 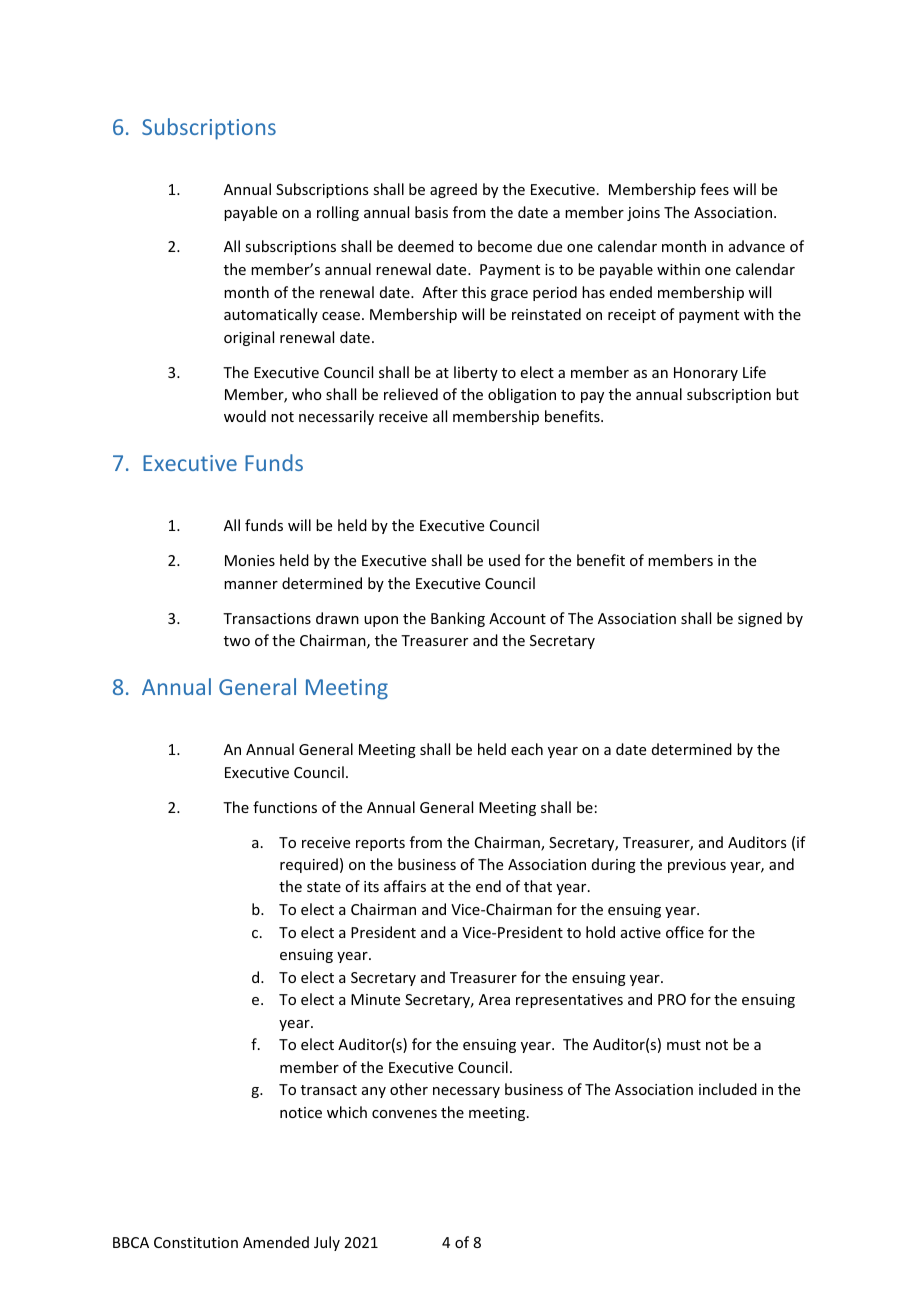 What do you see at coordinates (714, 189) in the screenshot?
I see `fees` at bounding box center [714, 189].
